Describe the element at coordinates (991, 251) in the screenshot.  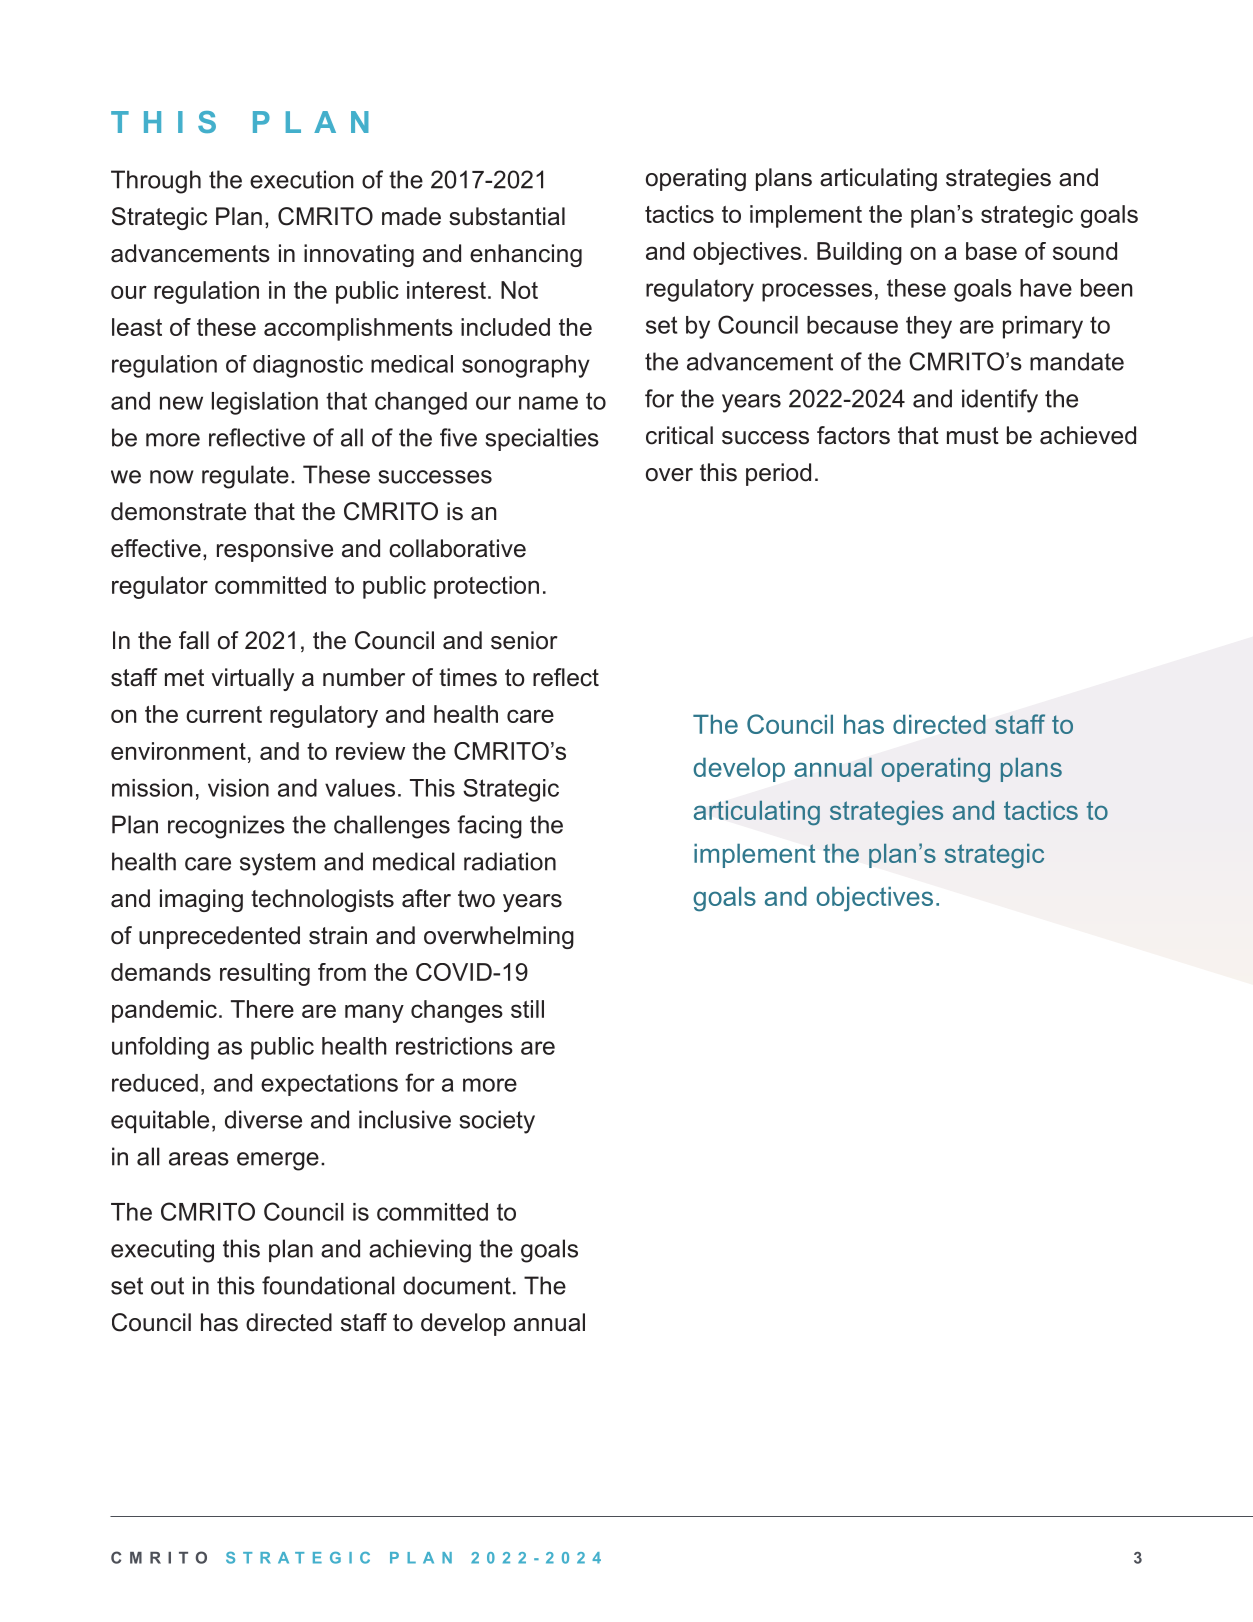
I see `base` at that location.
